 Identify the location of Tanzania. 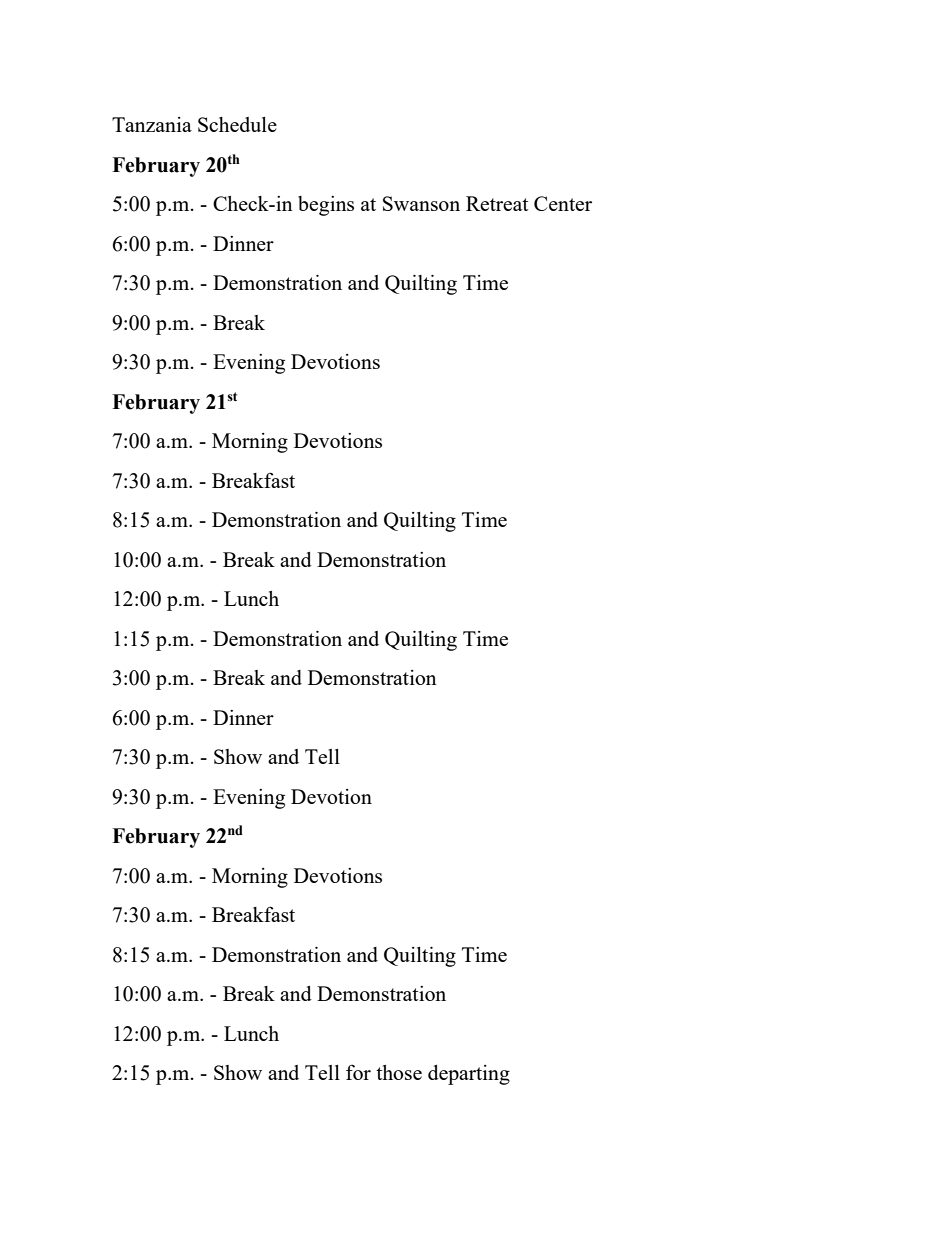
(152, 124).
